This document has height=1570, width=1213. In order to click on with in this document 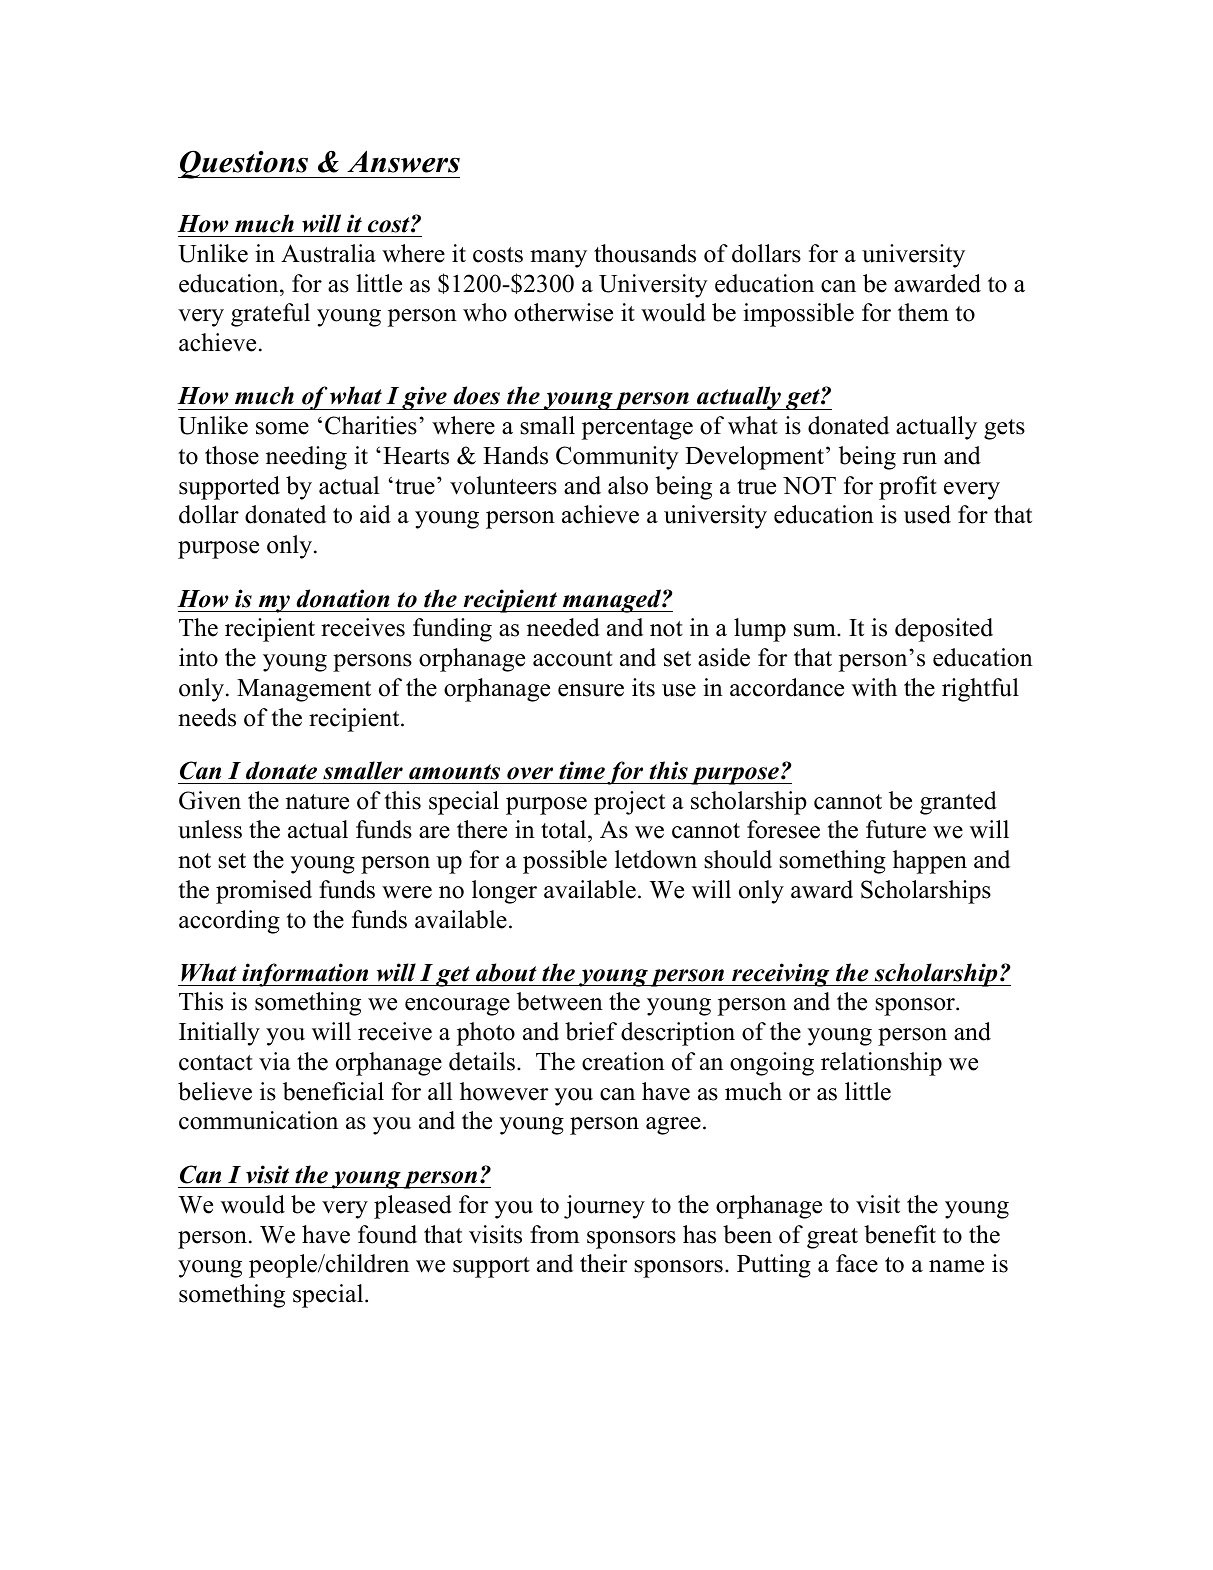, I will do `click(874, 687)`.
